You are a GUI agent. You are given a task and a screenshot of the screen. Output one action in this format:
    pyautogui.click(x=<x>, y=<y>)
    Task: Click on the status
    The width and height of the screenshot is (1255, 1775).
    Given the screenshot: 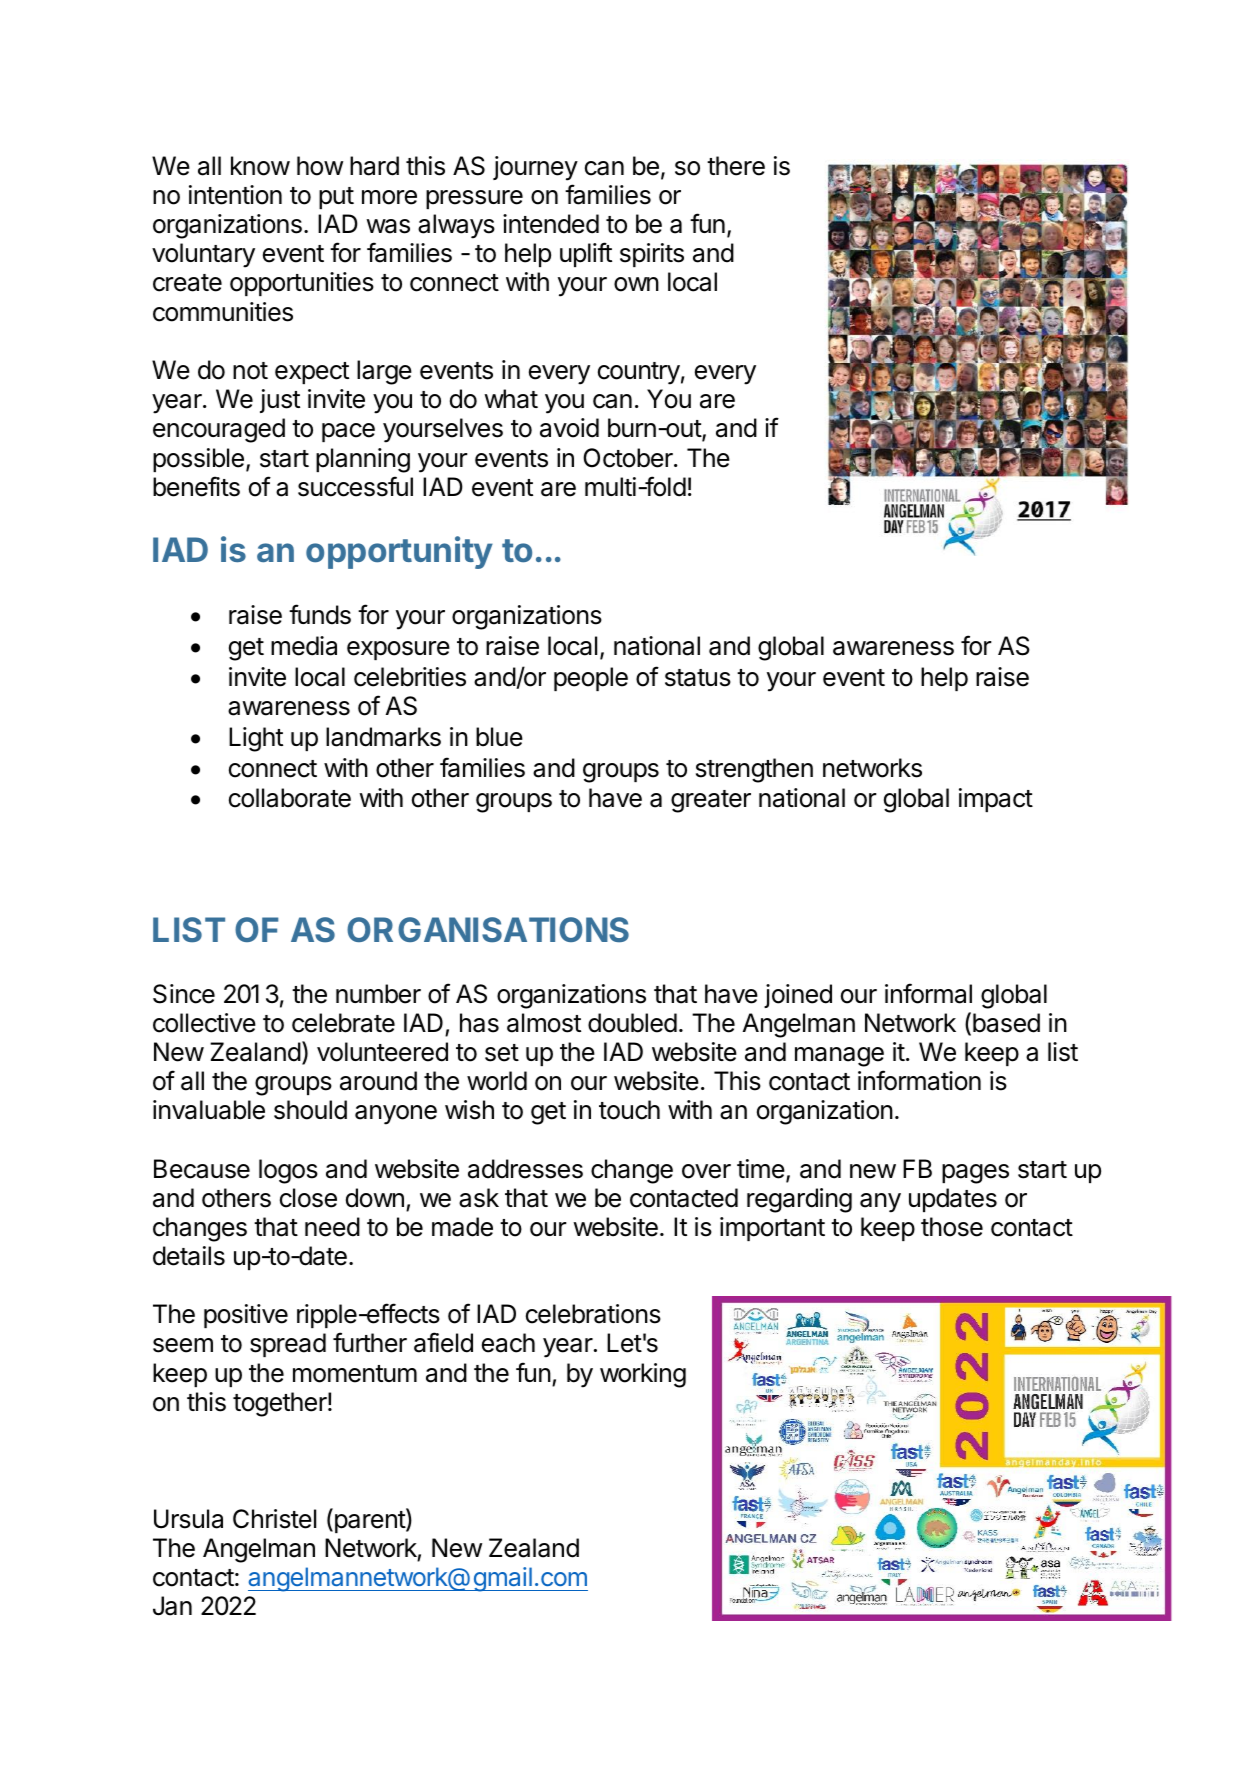 What is the action you would take?
    pyautogui.click(x=698, y=678)
